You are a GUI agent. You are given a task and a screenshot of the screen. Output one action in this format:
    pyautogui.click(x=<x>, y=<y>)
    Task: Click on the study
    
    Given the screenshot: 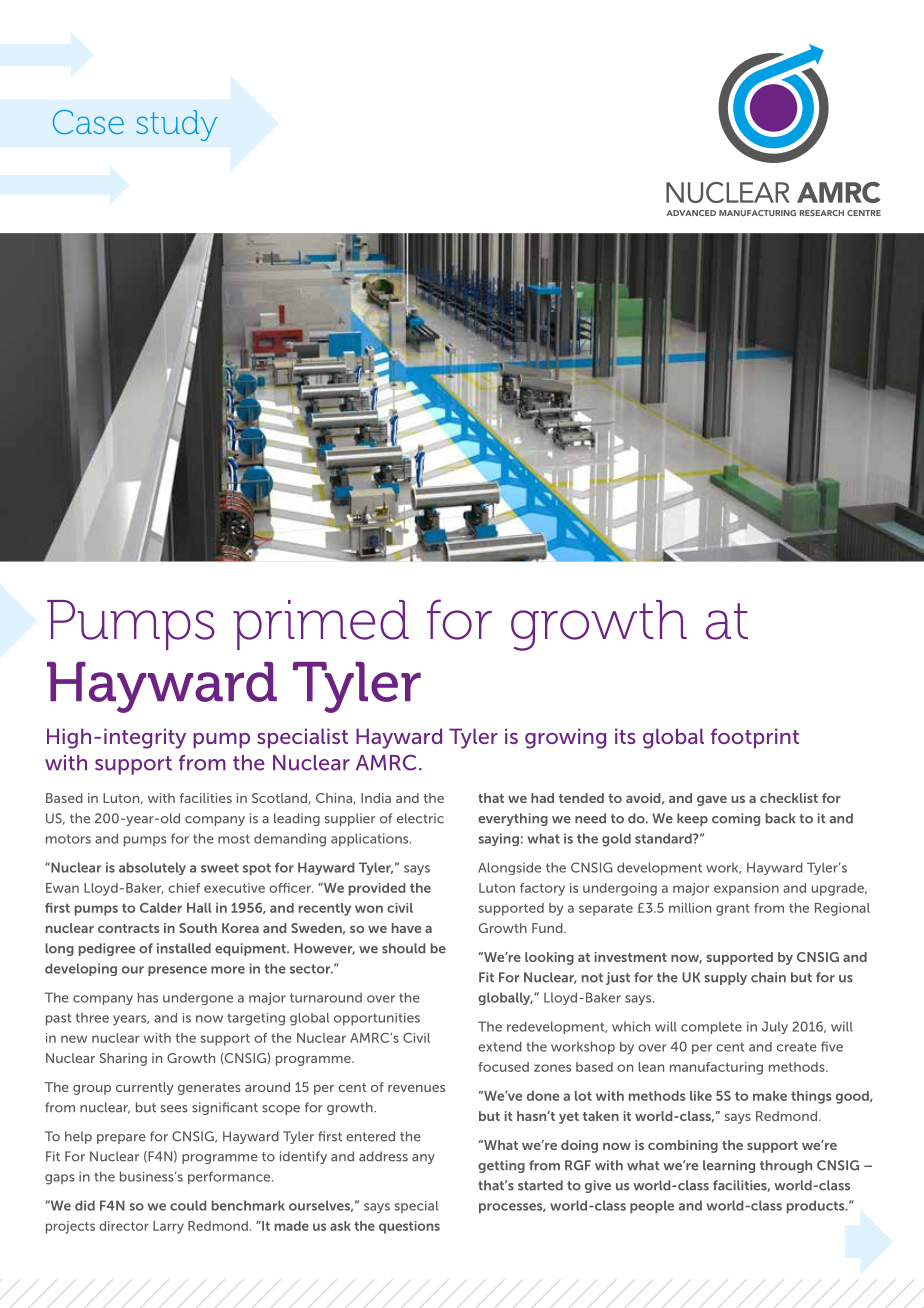 What is the action you would take?
    pyautogui.click(x=177, y=125)
